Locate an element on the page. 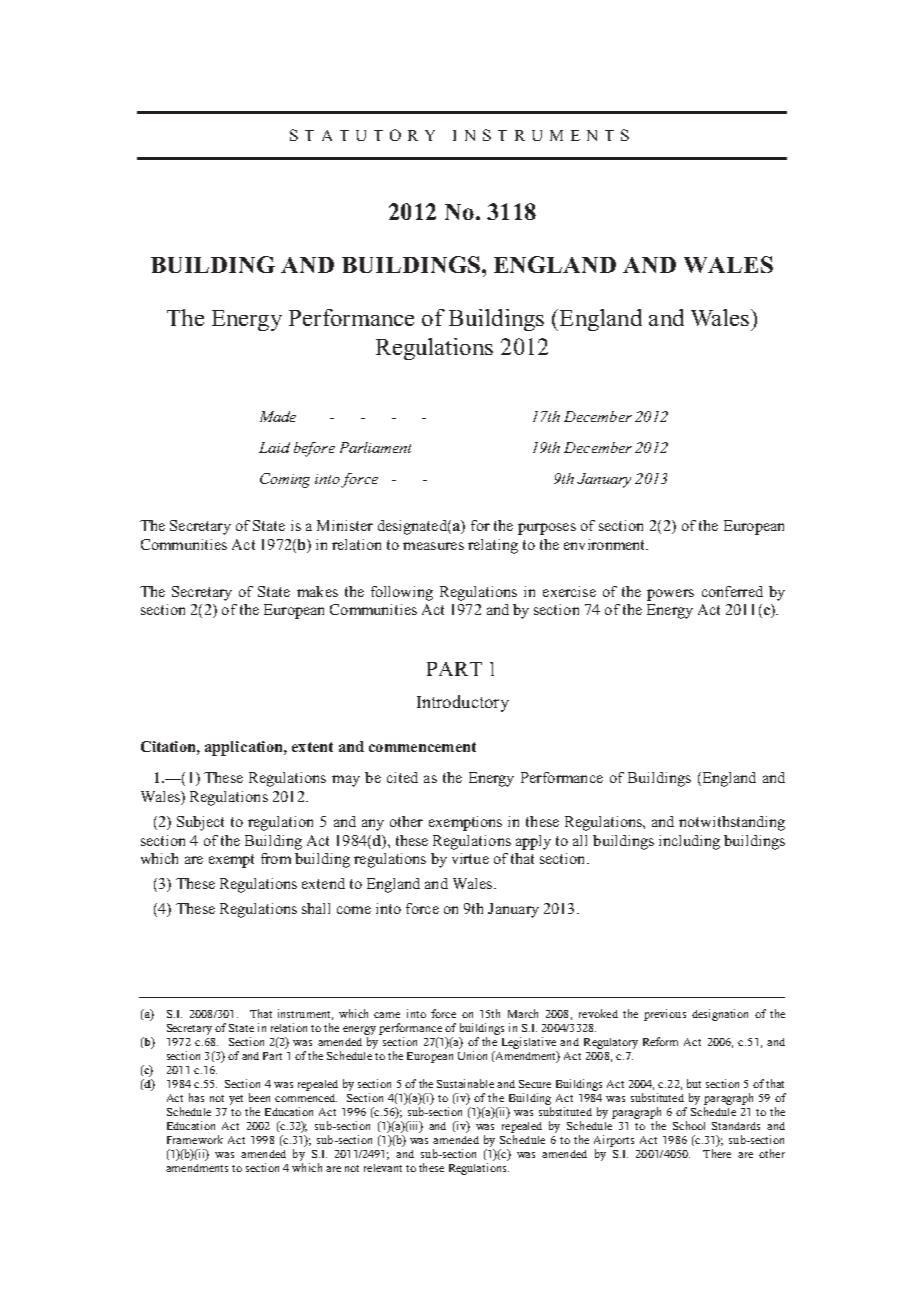  Sustainable is located at coordinates (465, 1083).
